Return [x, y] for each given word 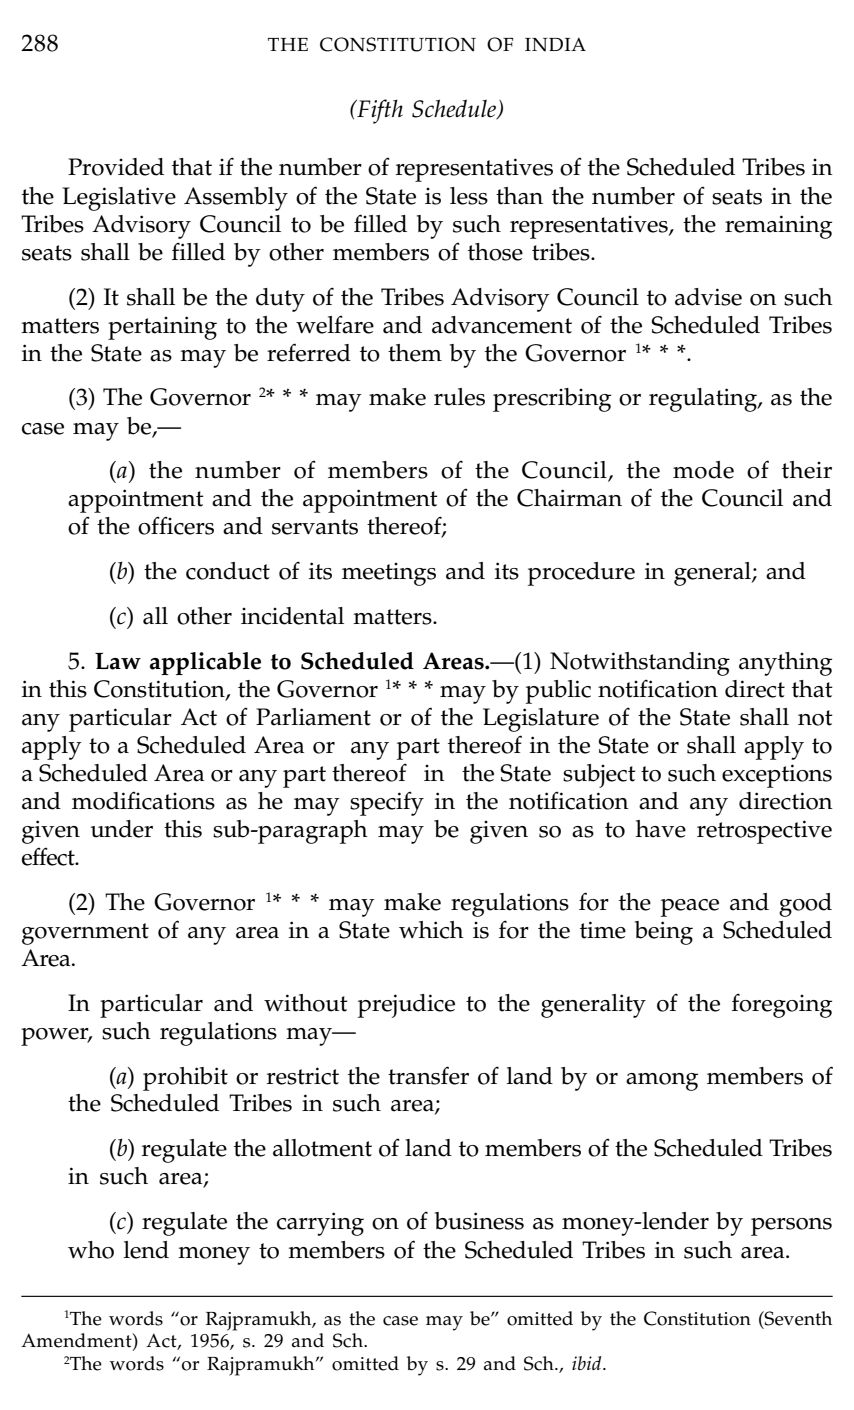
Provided [116, 167]
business [479, 1221]
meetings [389, 574]
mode [703, 470]
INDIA [555, 45]
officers [176, 526]
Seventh [797, 1318]
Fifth [379, 111]
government [85, 934]
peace [690, 908]
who [91, 1250]
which [431, 930]
